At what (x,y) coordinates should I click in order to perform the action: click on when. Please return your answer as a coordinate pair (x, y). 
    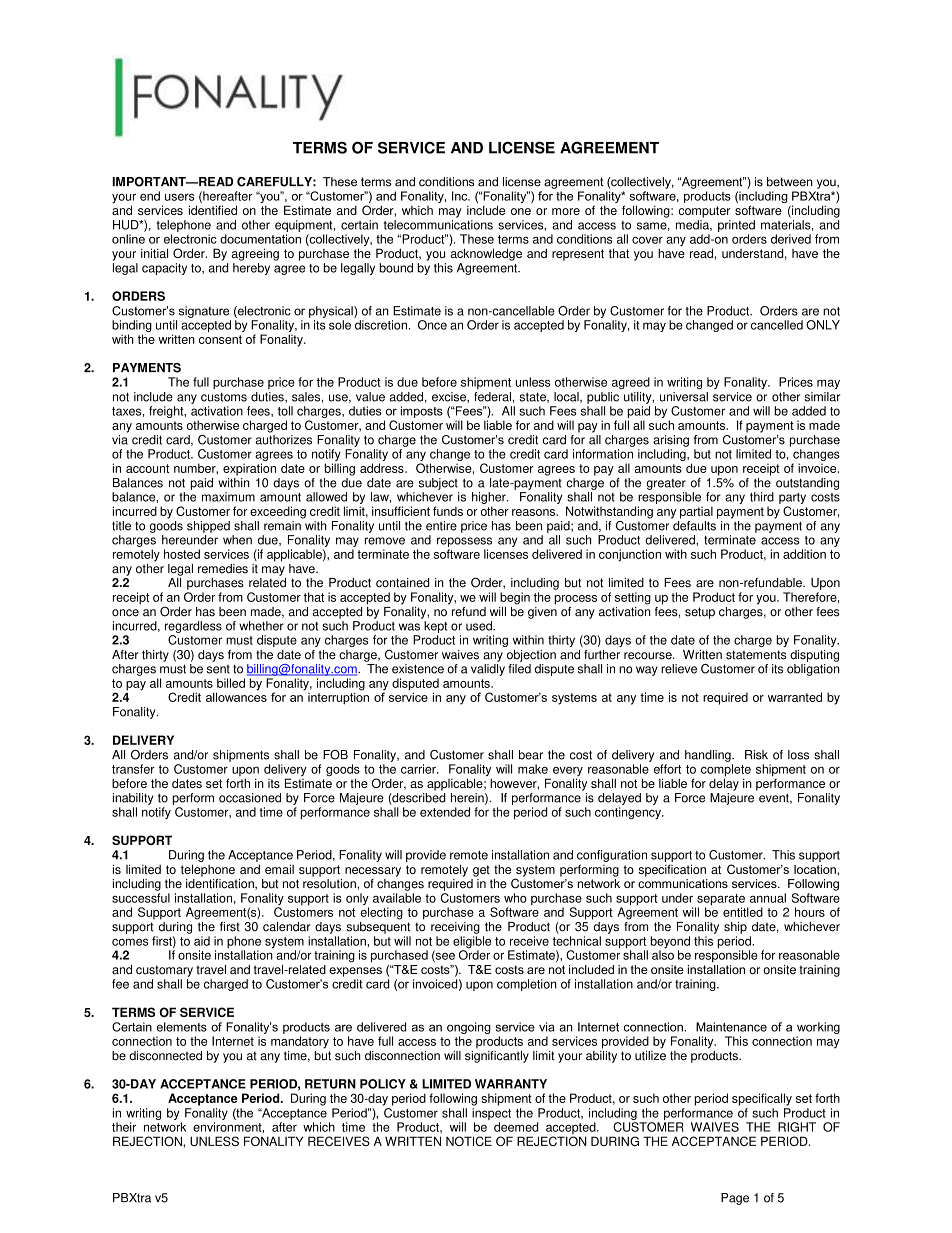
    Looking at the image, I should click on (237, 540).
